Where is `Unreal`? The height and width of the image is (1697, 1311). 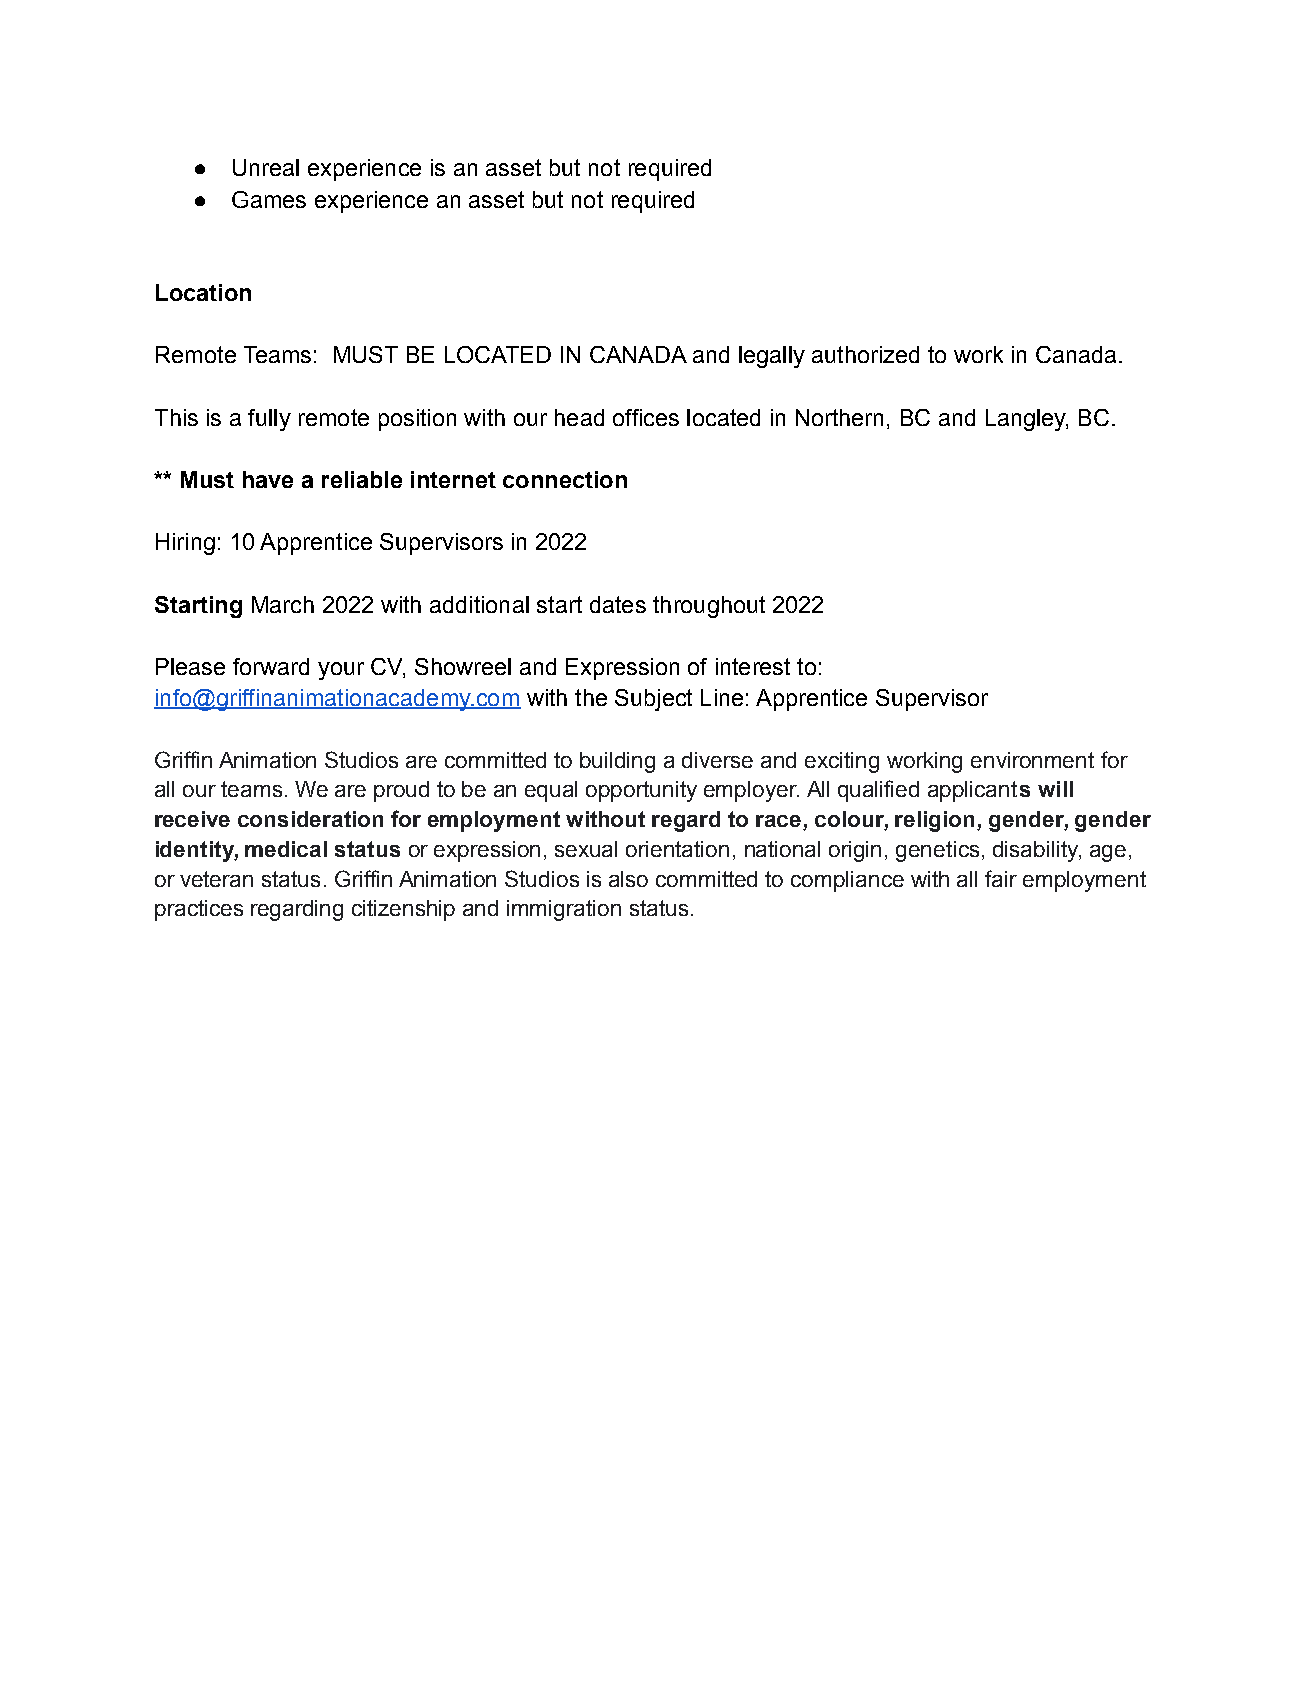
Unreal is located at coordinates (266, 167).
